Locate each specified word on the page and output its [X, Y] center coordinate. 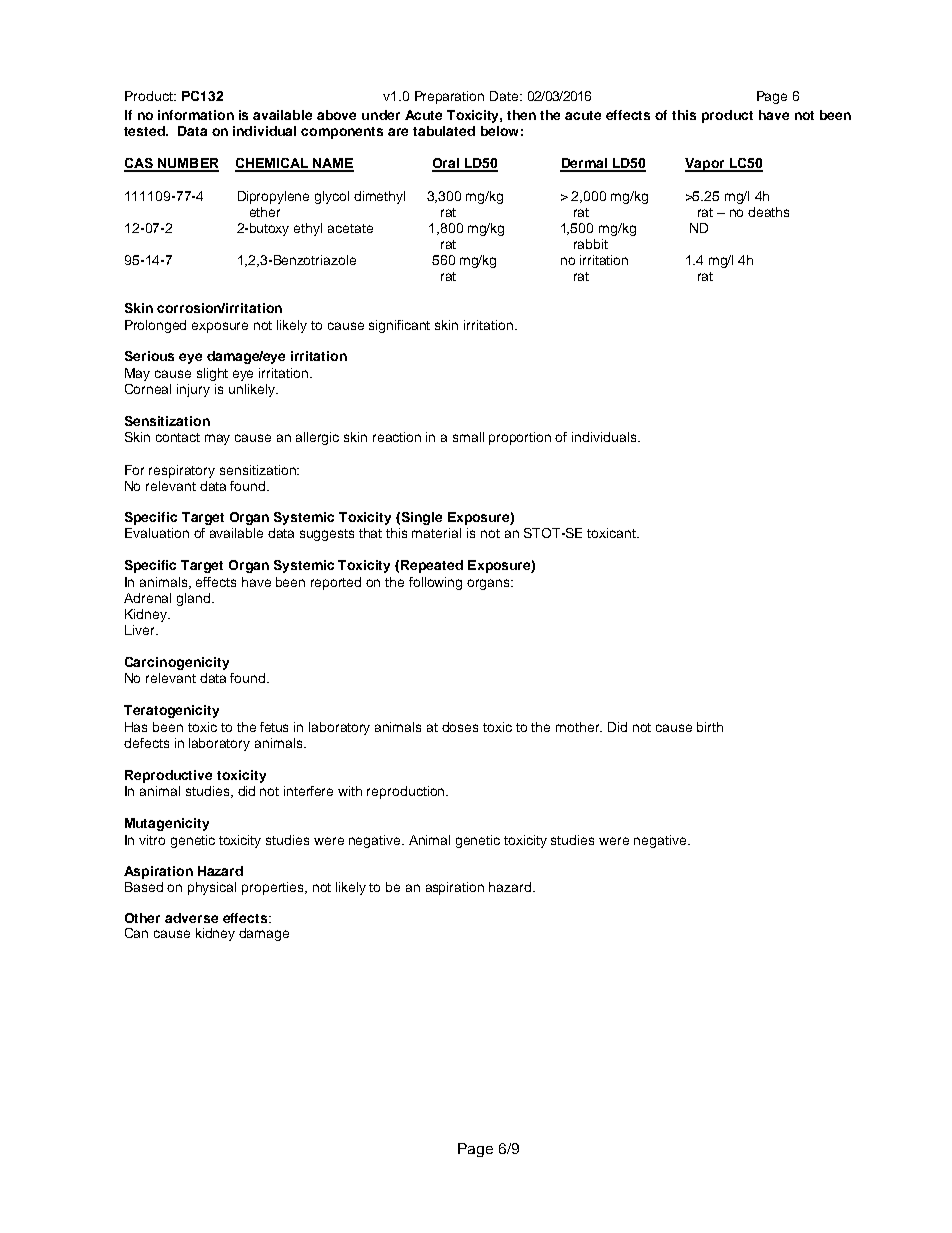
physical [212, 888]
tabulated [444, 131]
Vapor [706, 165]
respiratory [182, 471]
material [436, 533]
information [196, 115]
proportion [520, 438]
